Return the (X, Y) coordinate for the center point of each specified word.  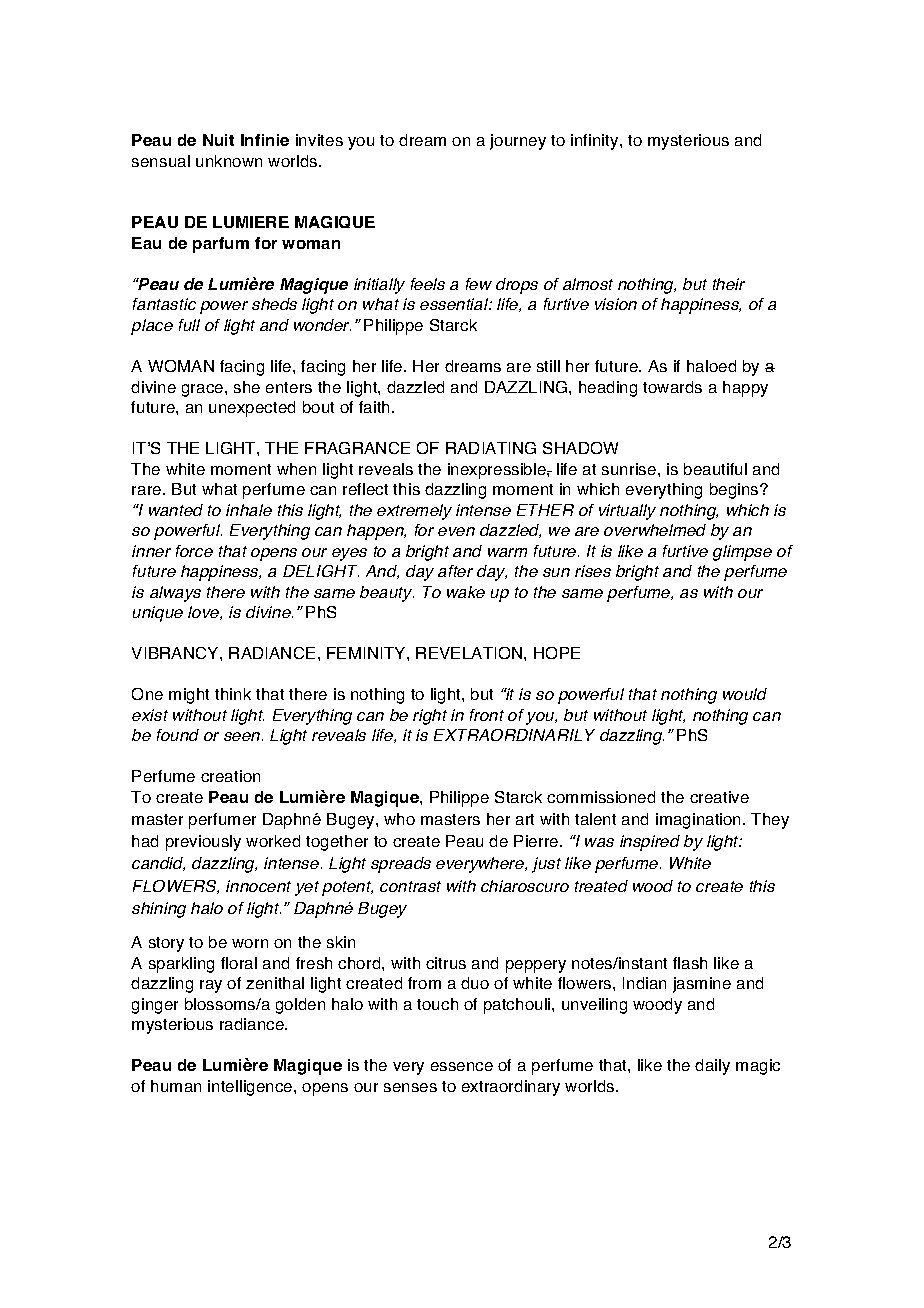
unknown (229, 161)
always (175, 594)
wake (466, 592)
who (399, 819)
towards (672, 387)
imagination (700, 821)
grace (204, 390)
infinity (596, 142)
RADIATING (491, 448)
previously (203, 843)
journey (518, 142)
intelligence (251, 1088)
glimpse (742, 553)
